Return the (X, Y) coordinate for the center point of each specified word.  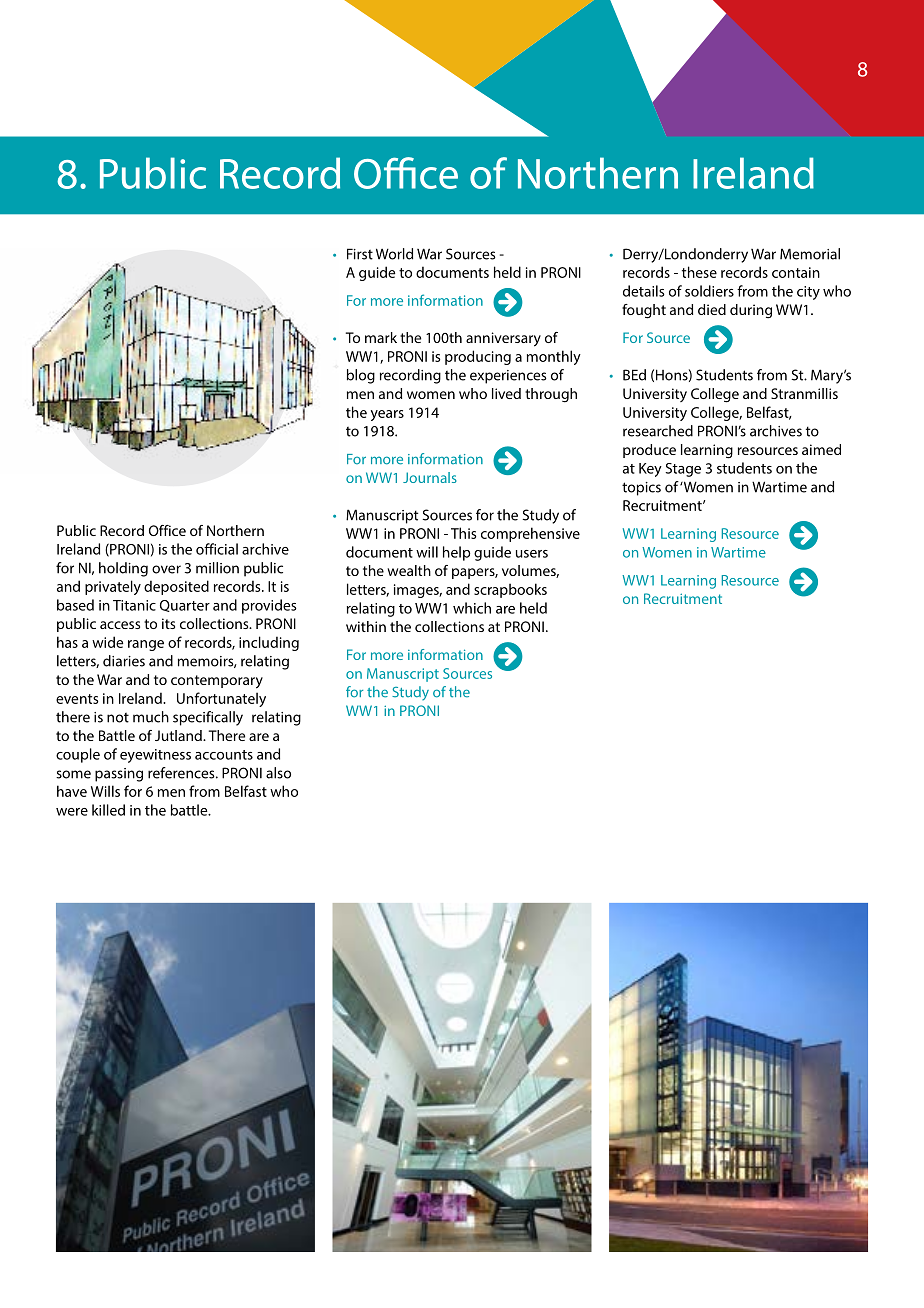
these (699, 272)
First (360, 254)
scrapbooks (510, 590)
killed (108, 810)
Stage (683, 470)
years (387, 415)
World (394, 254)
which (472, 608)
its (168, 623)
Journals (430, 477)
